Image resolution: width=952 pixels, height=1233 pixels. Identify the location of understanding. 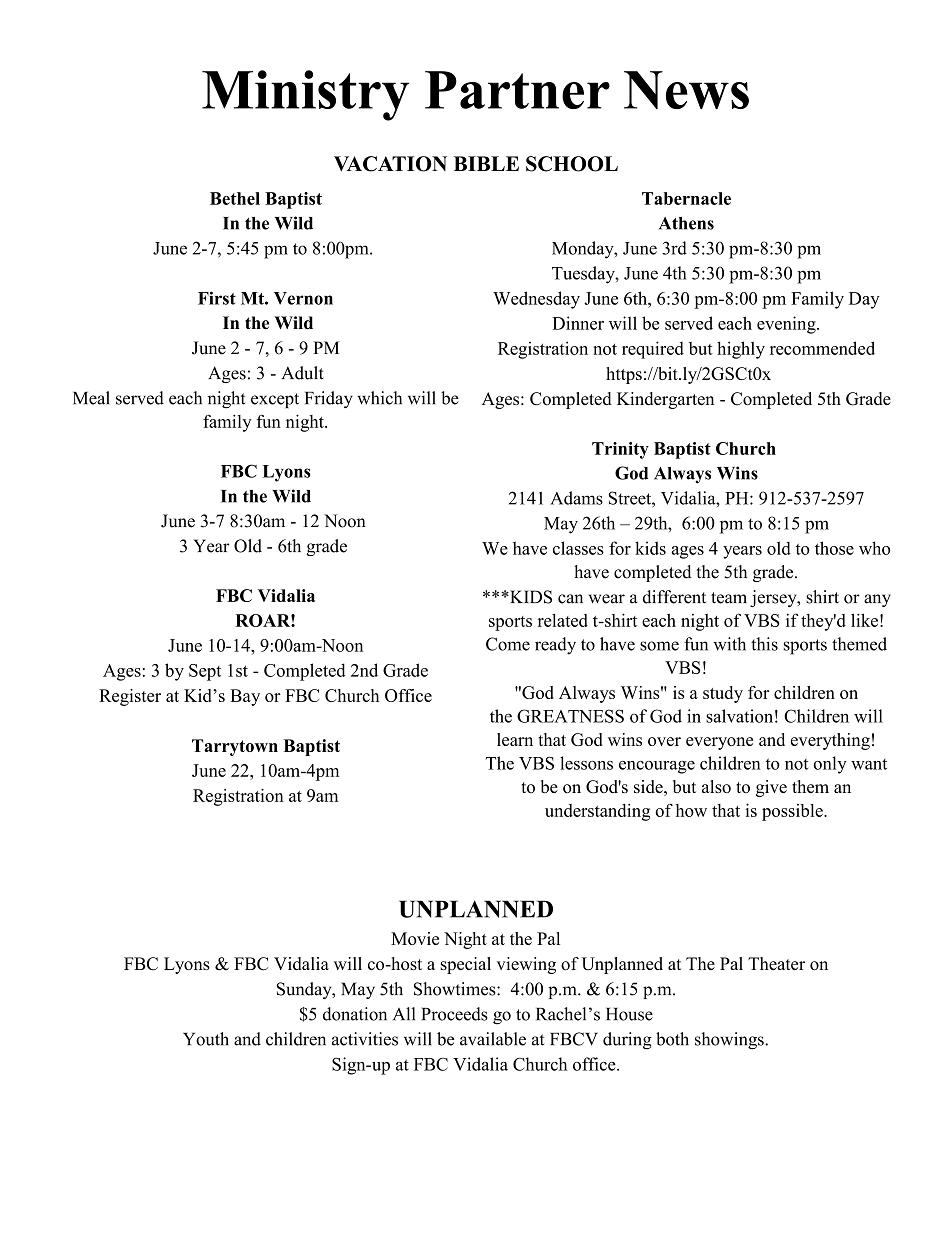
(597, 812).
